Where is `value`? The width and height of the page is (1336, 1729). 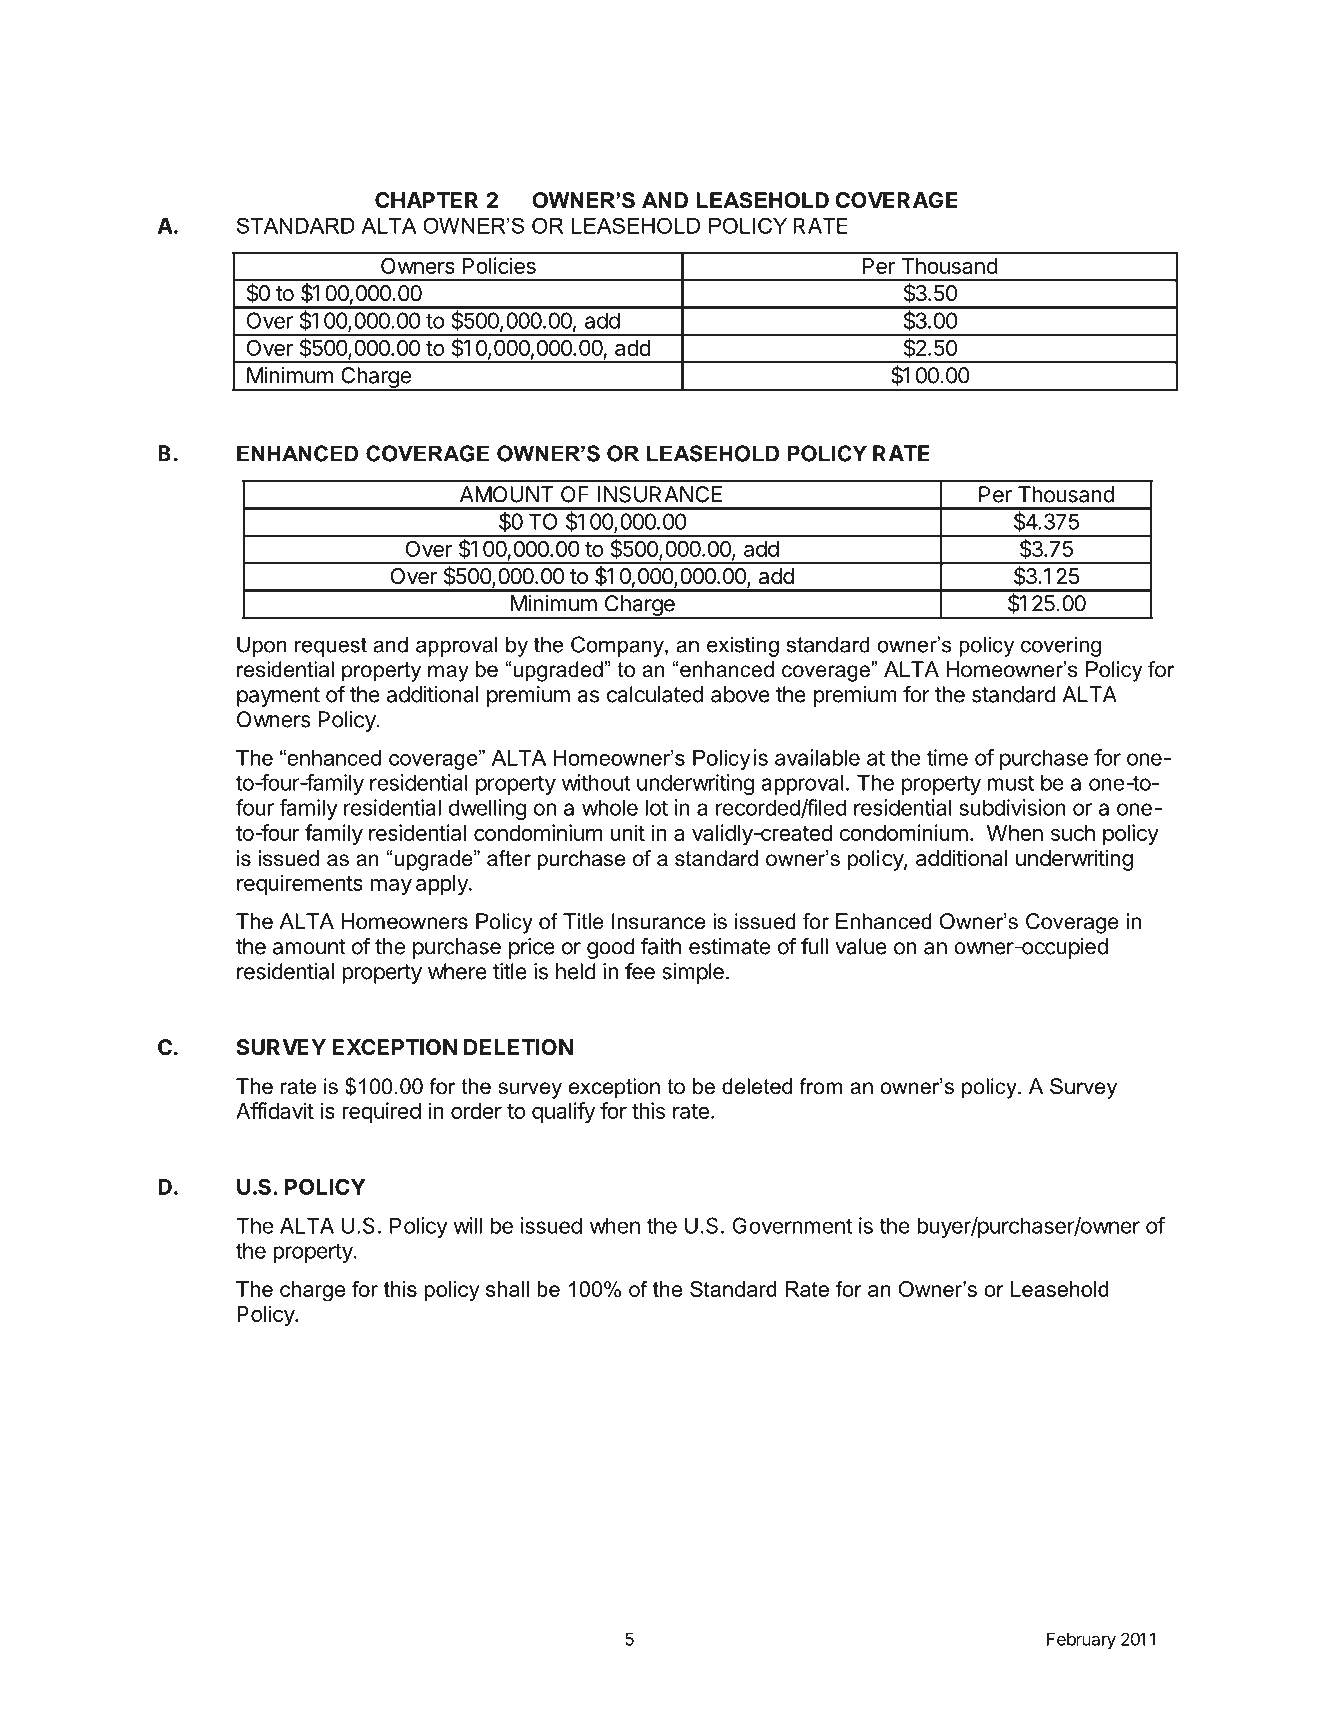 value is located at coordinates (861, 946).
